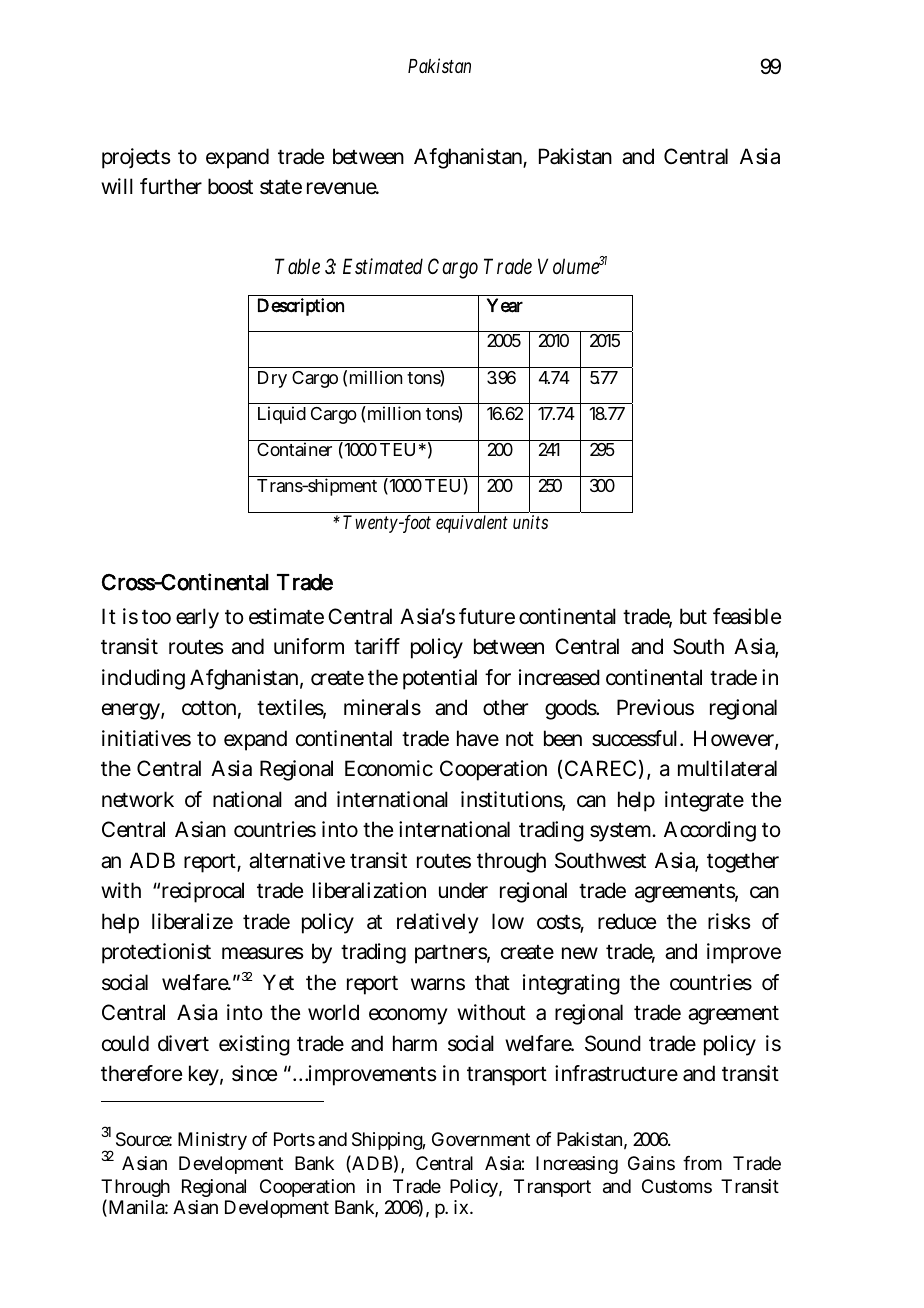 Image resolution: width=924 pixels, height=1308 pixels. I want to click on but, so click(693, 616).
